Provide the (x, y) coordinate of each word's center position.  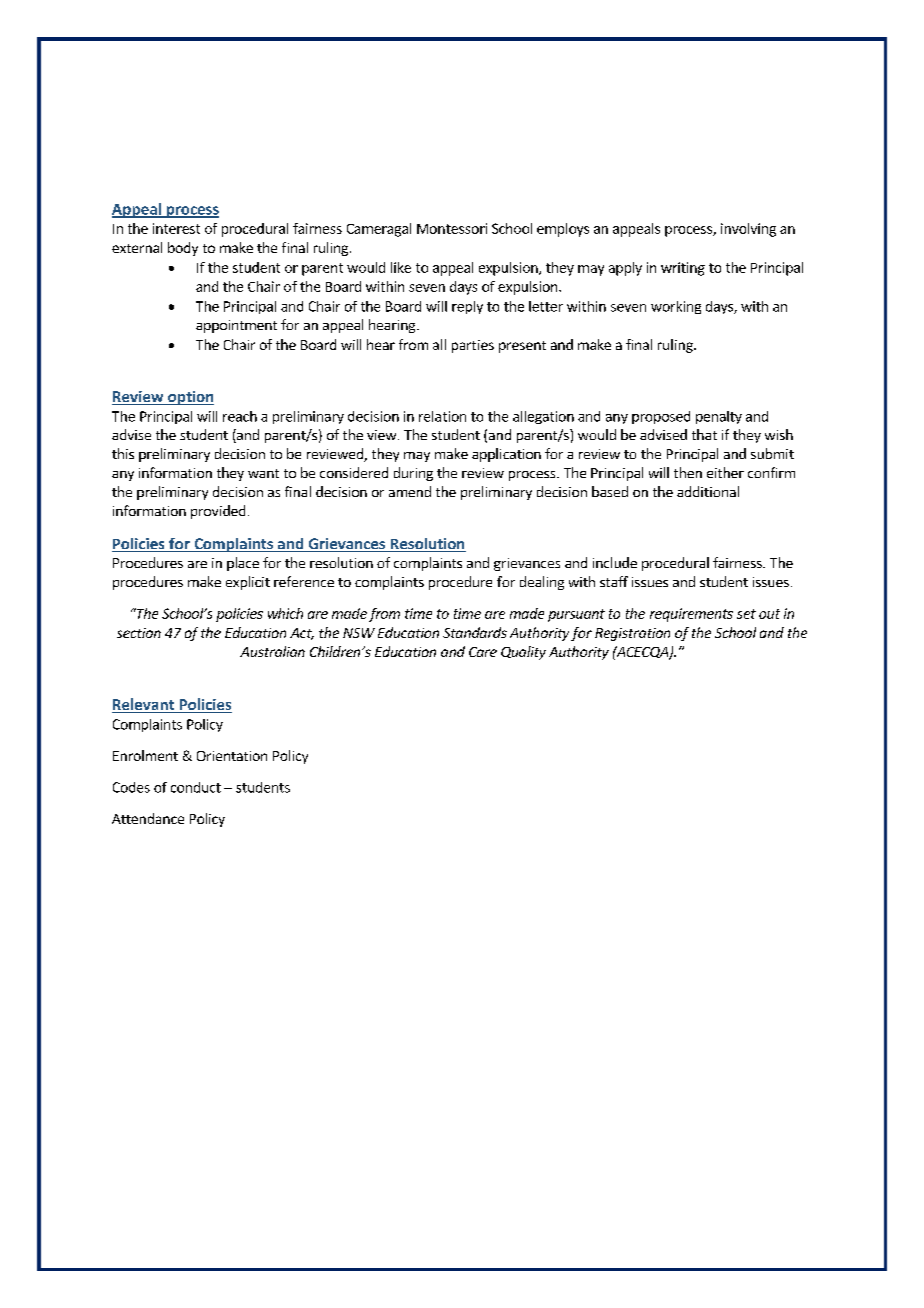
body (183, 249)
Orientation (232, 756)
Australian (272, 651)
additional (708, 491)
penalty (719, 417)
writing (683, 269)
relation (442, 416)
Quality (523, 653)
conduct (196, 787)
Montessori (452, 228)
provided (218, 512)
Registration (632, 634)
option (190, 398)
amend (410, 491)
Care (483, 652)
